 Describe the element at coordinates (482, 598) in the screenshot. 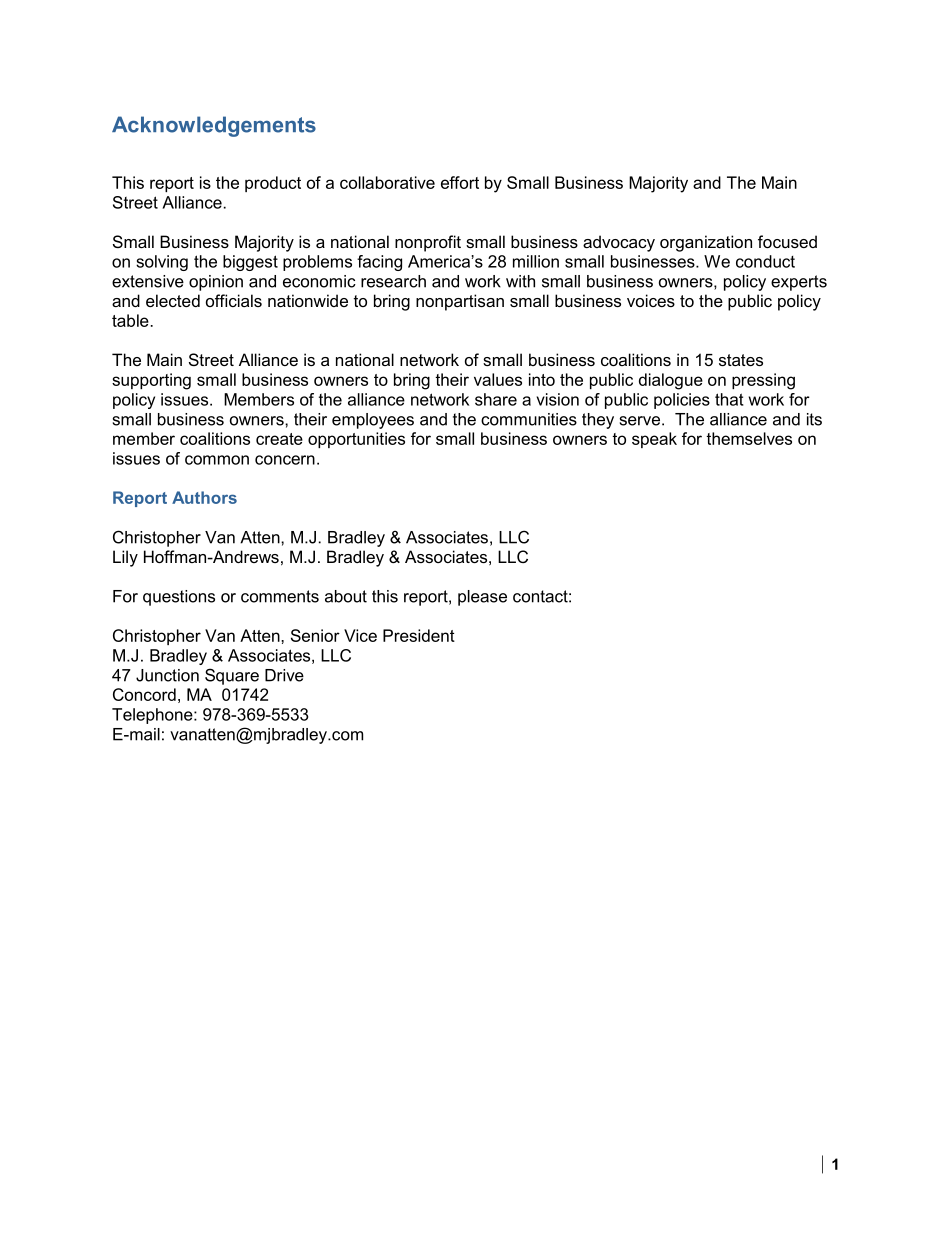

I see `please` at that location.
